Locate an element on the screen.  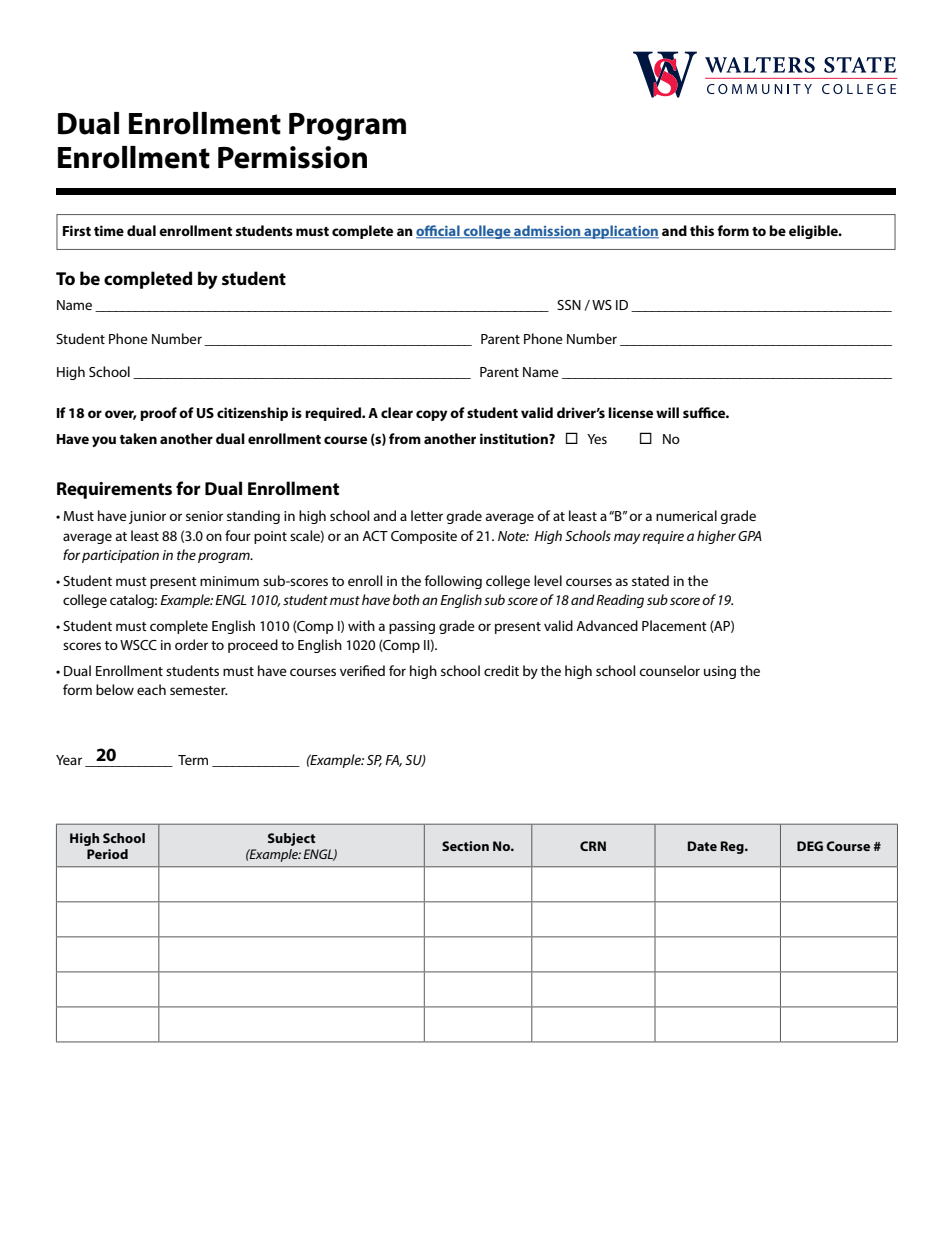
Period is located at coordinates (107, 854).
